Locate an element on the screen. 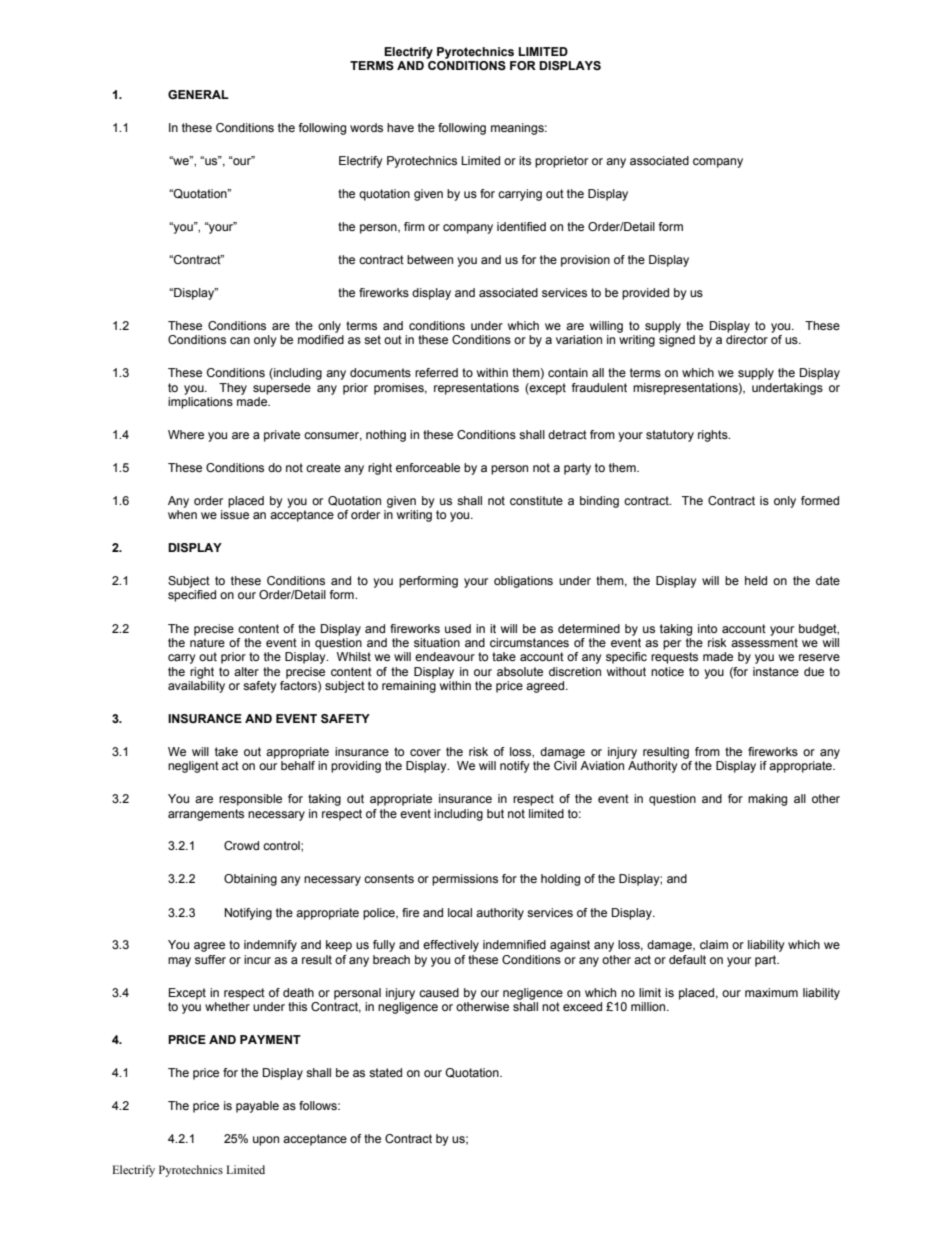  payable is located at coordinates (257, 1107).
